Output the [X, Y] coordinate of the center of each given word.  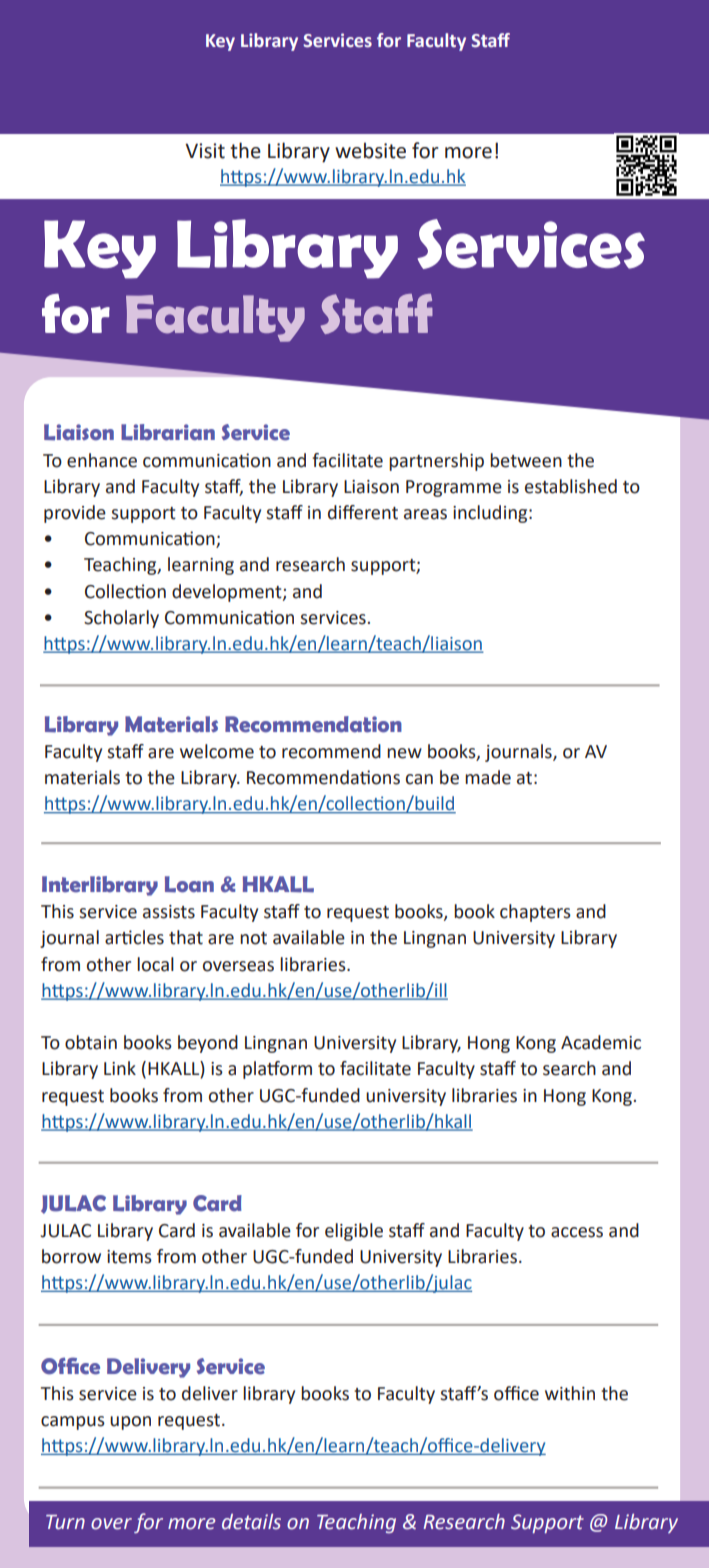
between [526, 460]
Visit [205, 151]
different [363, 512]
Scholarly [121, 619]
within [570, 1393]
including [491, 514]
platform [277, 1070]
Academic [601, 1042]
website [370, 150]
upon [130, 1423]
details [251, 1522]
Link [120, 1068]
